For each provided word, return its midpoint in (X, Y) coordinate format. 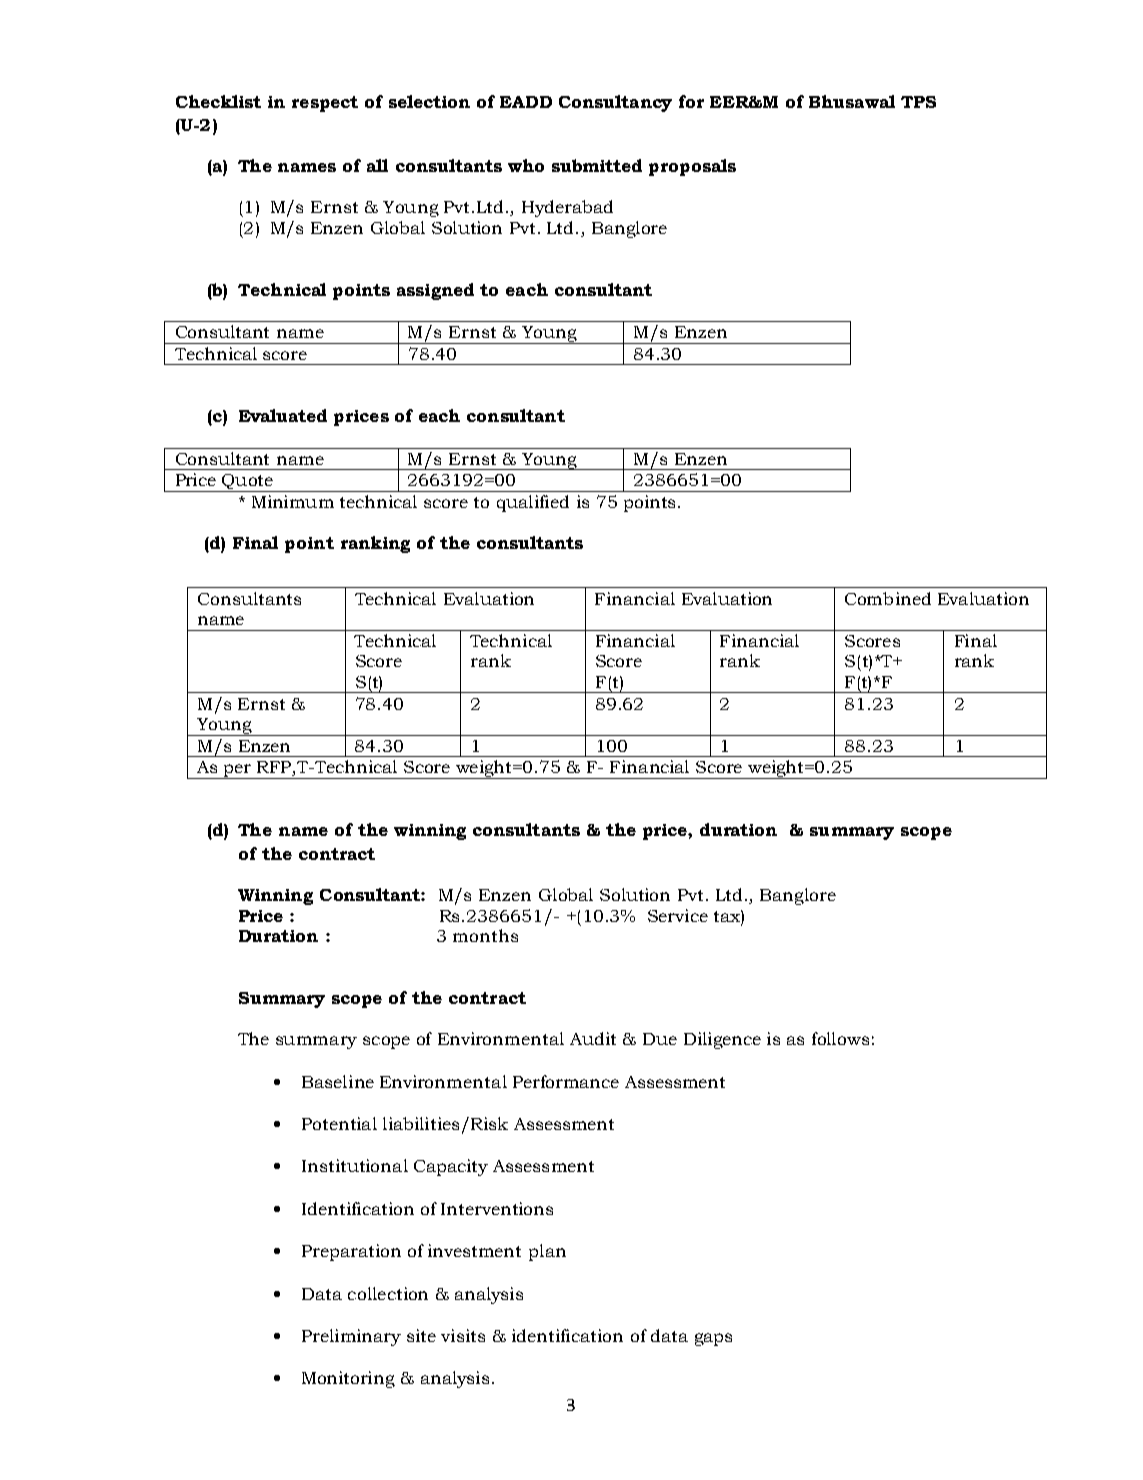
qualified (533, 503)
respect (325, 104)
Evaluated (283, 415)
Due (660, 1039)
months (485, 935)
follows (840, 1038)
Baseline (338, 1081)
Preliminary (351, 1337)
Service (678, 915)
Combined (888, 598)
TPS (918, 102)
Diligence (722, 1040)
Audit (593, 1038)
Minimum (293, 501)
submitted (597, 165)
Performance (566, 1081)
